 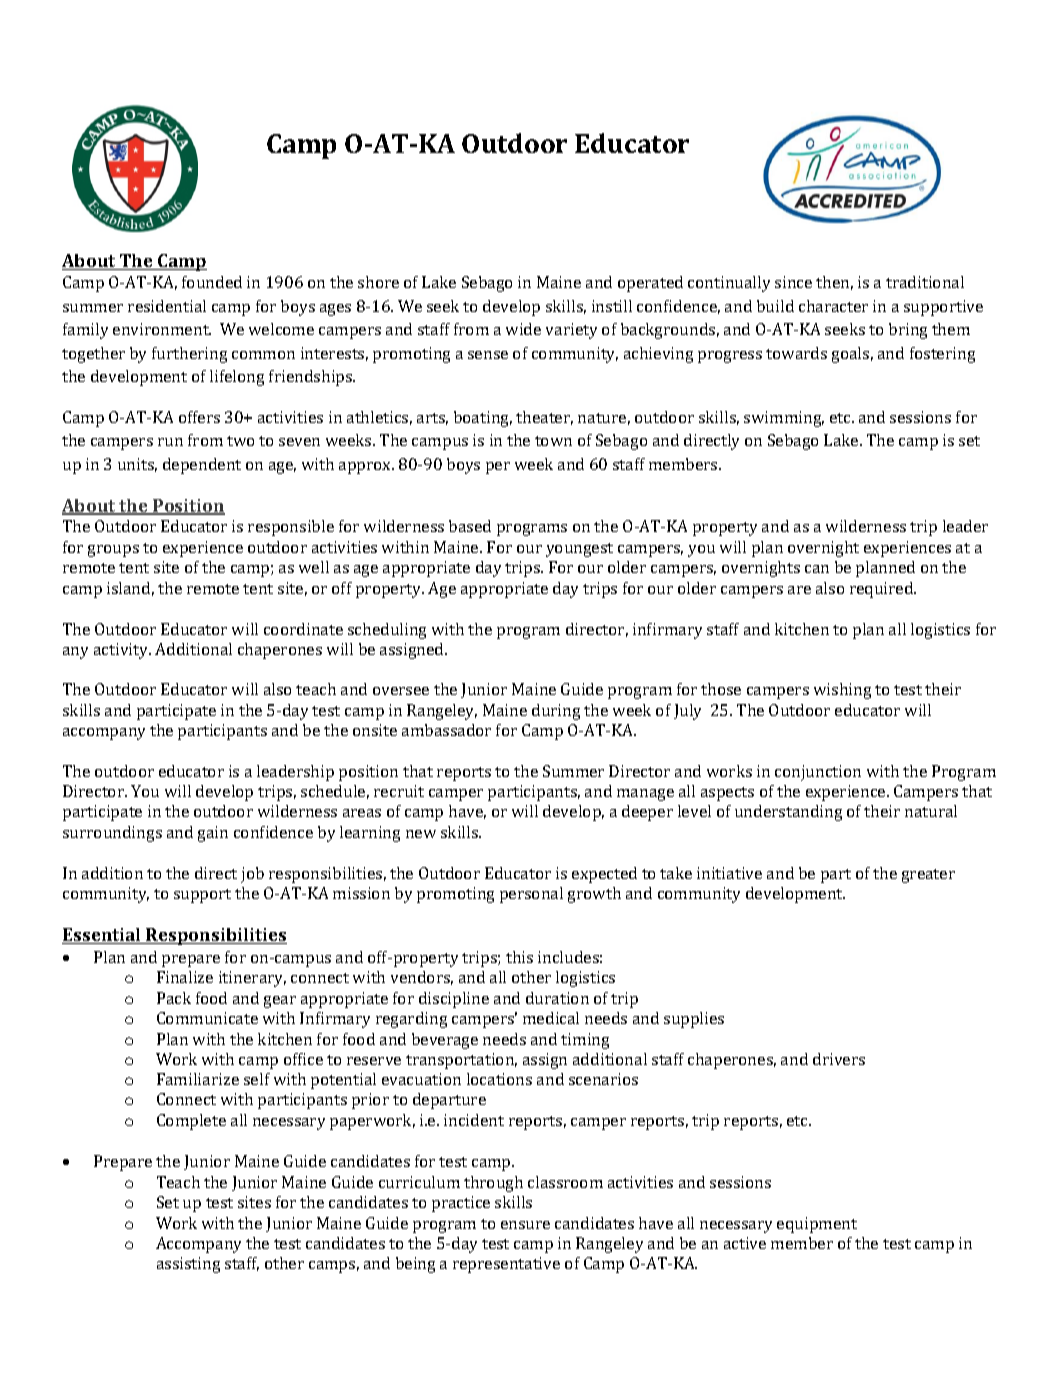 I want to click on gain, so click(x=213, y=834).
